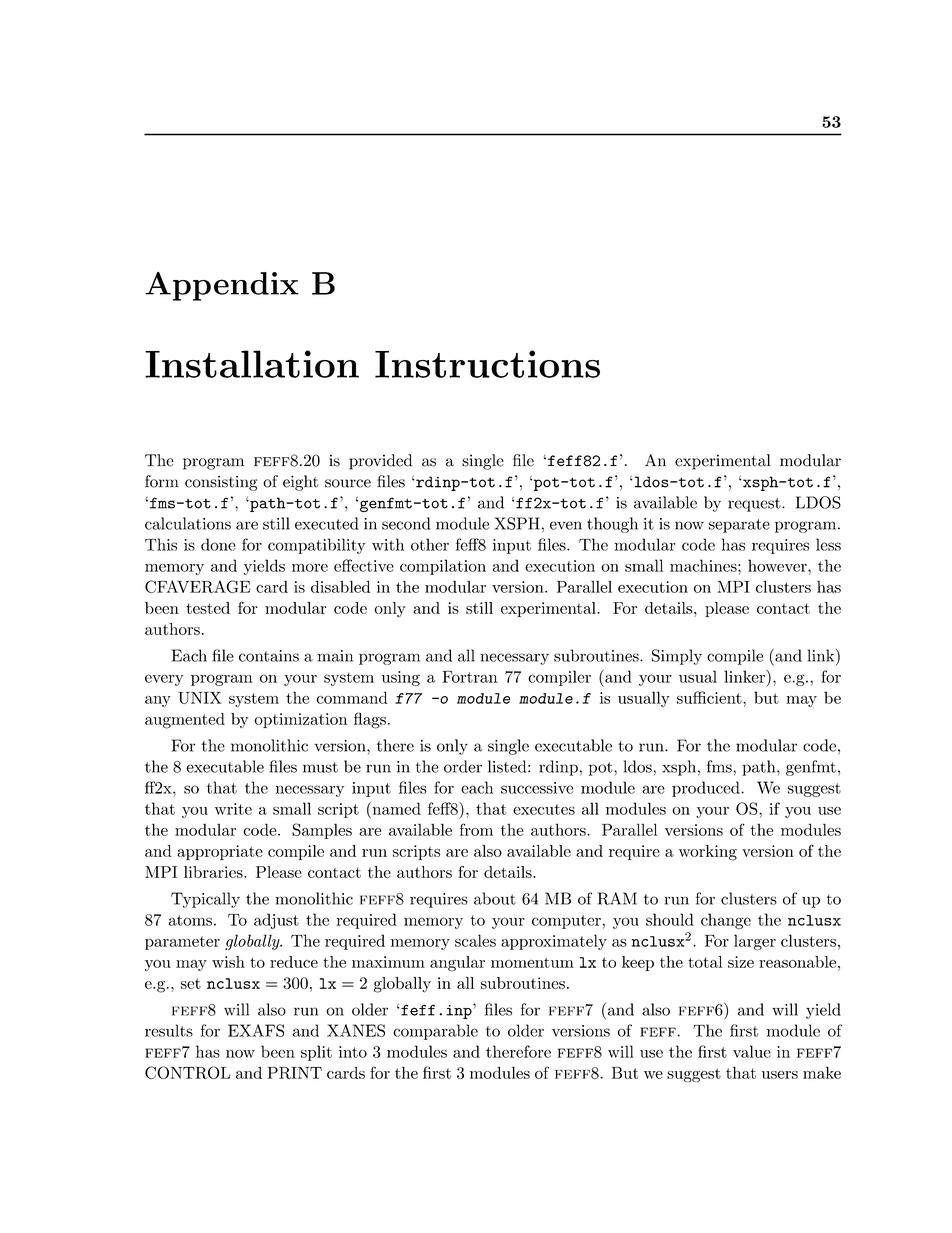 This page has width=952, height=1233. Describe the element at coordinates (487, 364) in the page. I see `Instructions` at that location.
